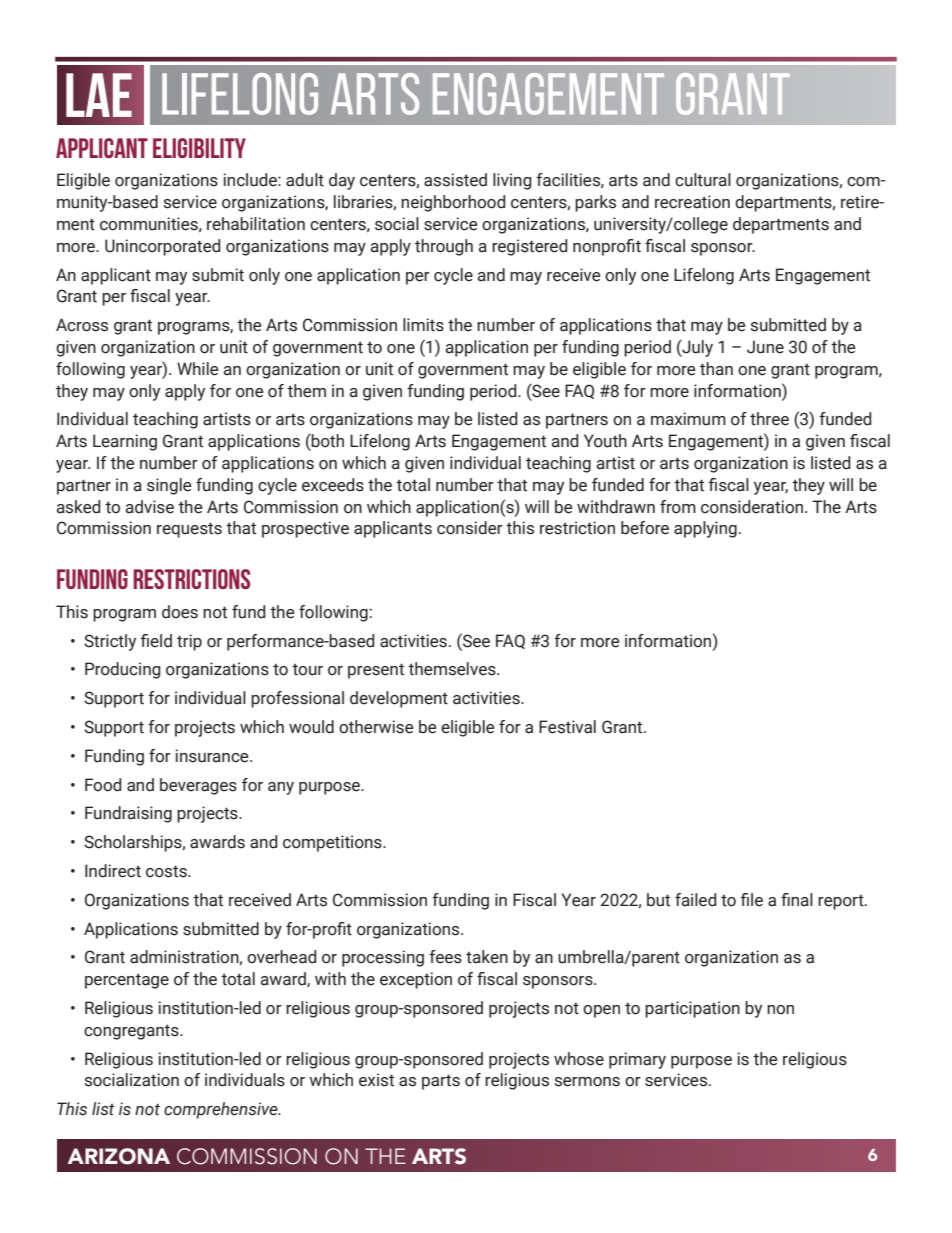 The height and width of the screenshot is (1233, 952). What do you see at coordinates (222, 1110) in the screenshot?
I see `comprehensive` at bounding box center [222, 1110].
